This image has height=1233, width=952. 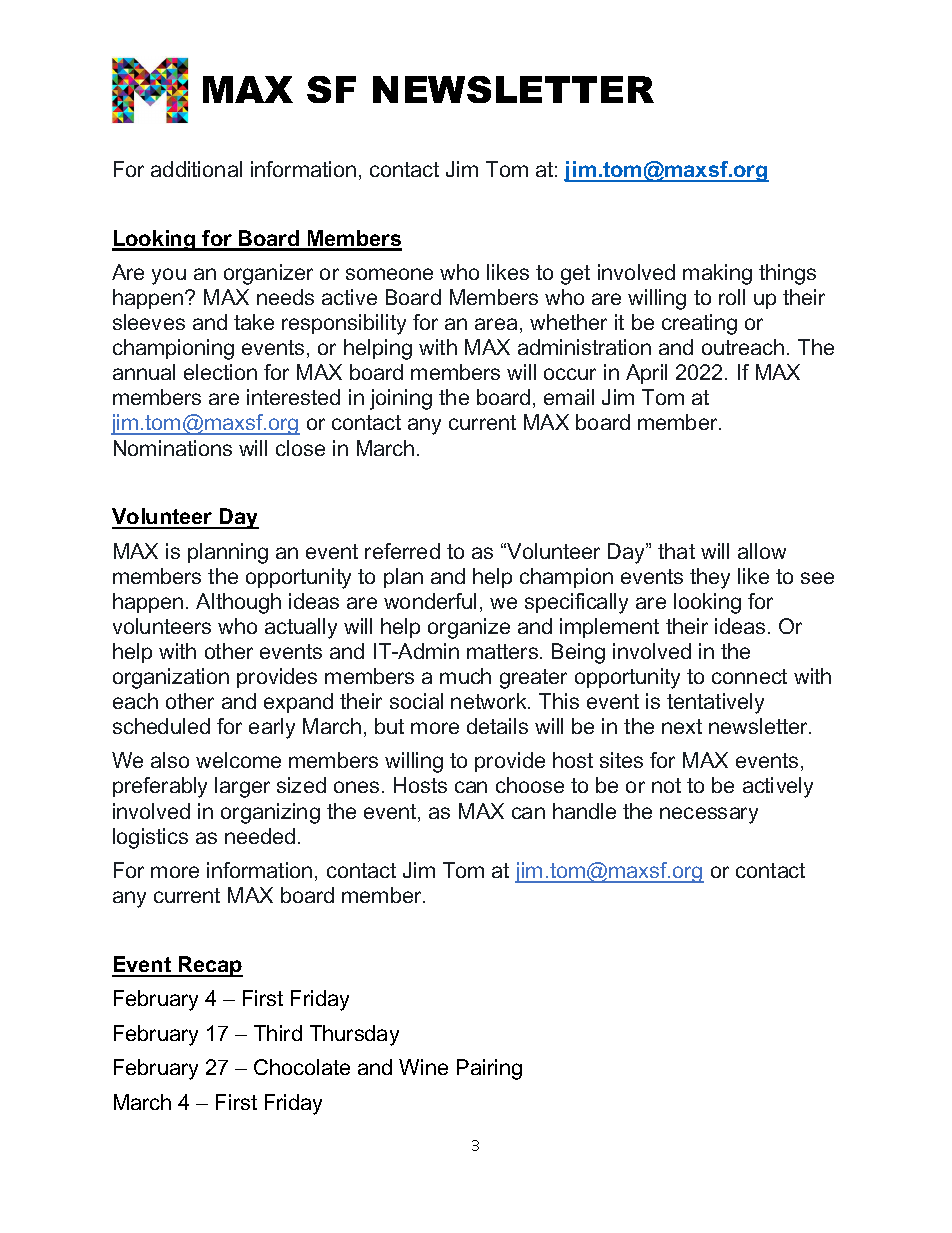 What do you see at coordinates (238, 603) in the image?
I see `Although` at bounding box center [238, 603].
